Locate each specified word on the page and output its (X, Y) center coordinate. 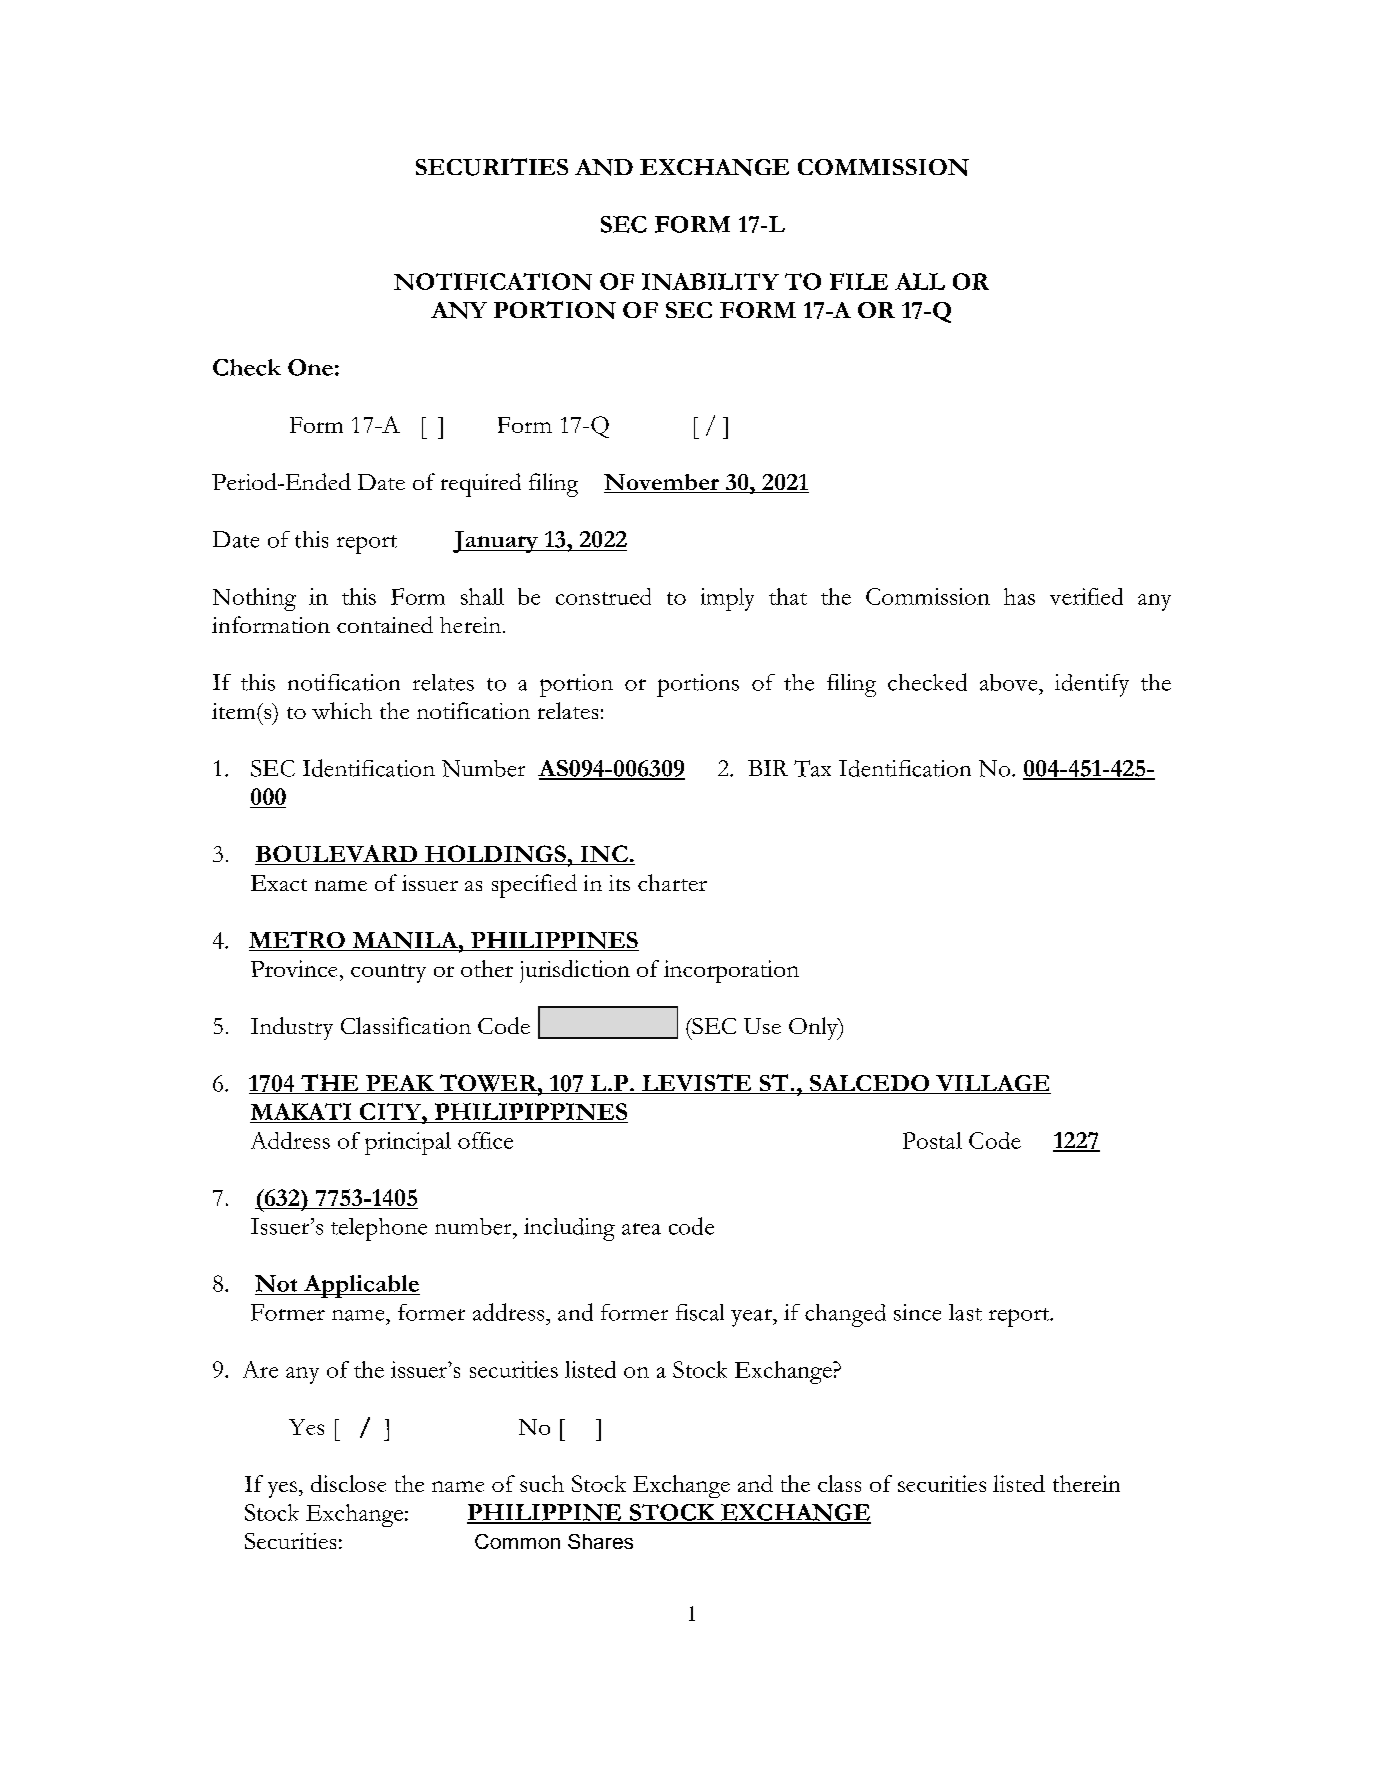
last (965, 1312)
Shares (600, 1541)
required (481, 485)
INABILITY (710, 281)
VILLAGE (992, 1084)
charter (672, 882)
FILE (859, 281)
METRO (298, 941)
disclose (348, 1483)
